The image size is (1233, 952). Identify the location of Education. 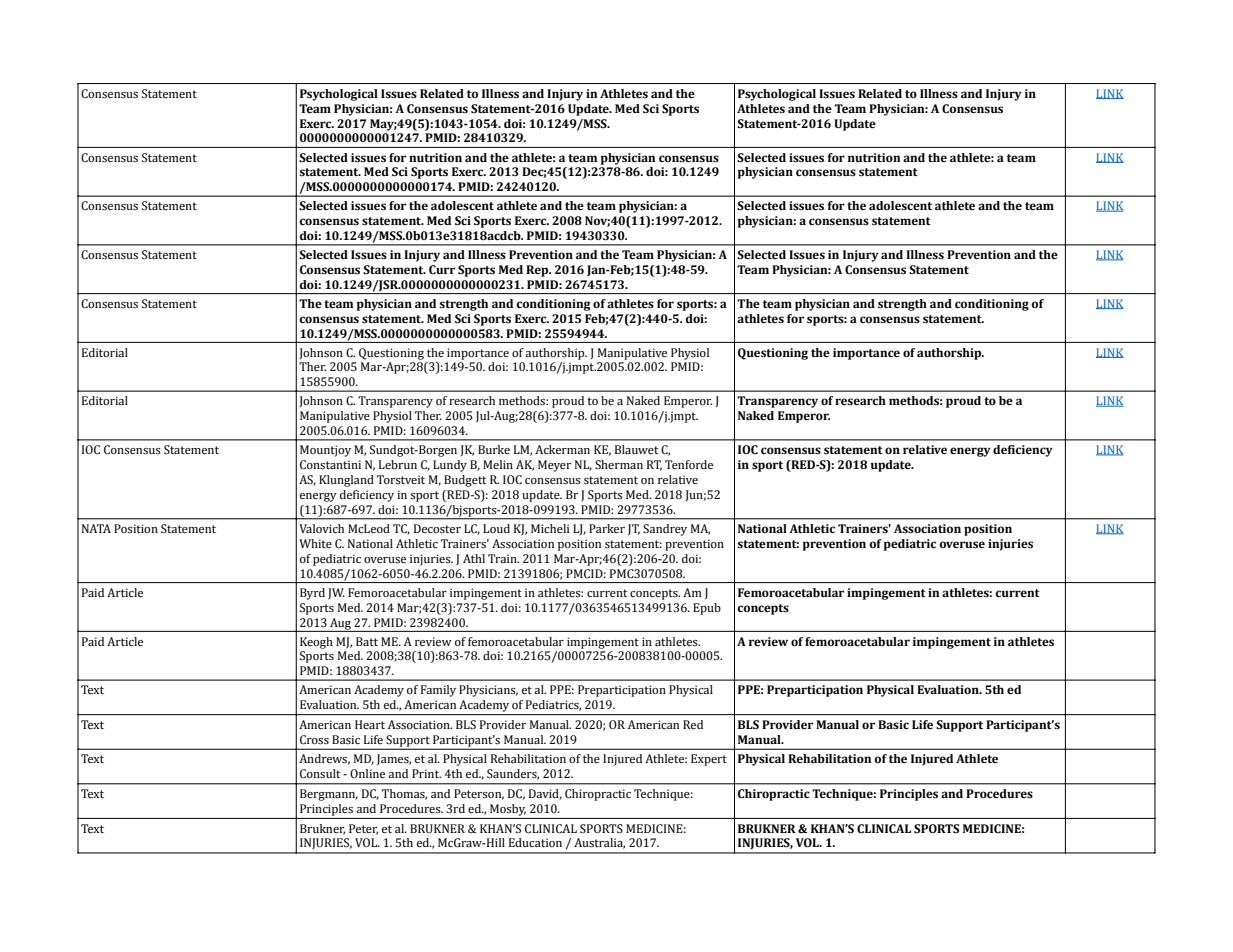
(535, 842).
